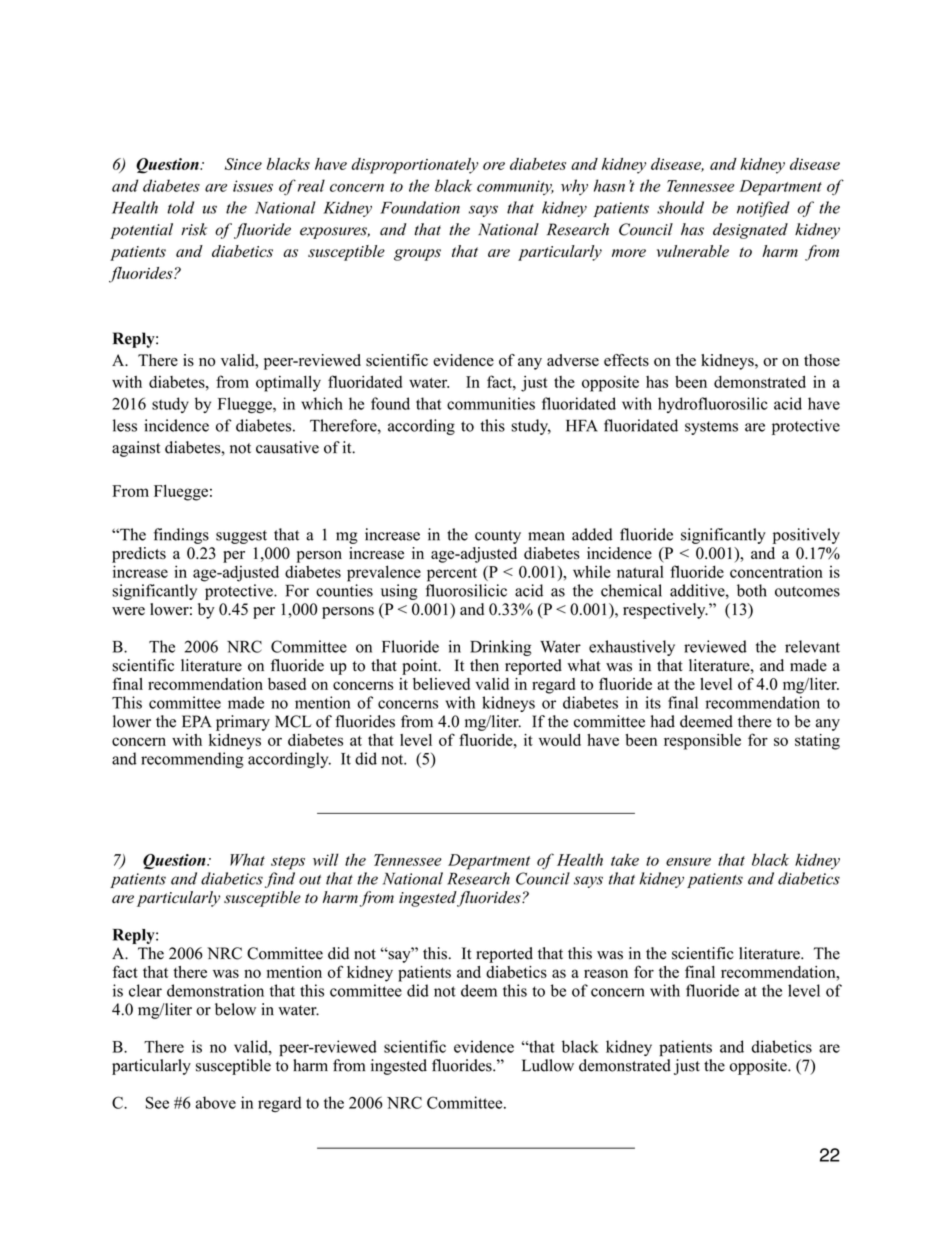  Describe the element at coordinates (241, 537) in the screenshot. I see `suggest` at that location.
